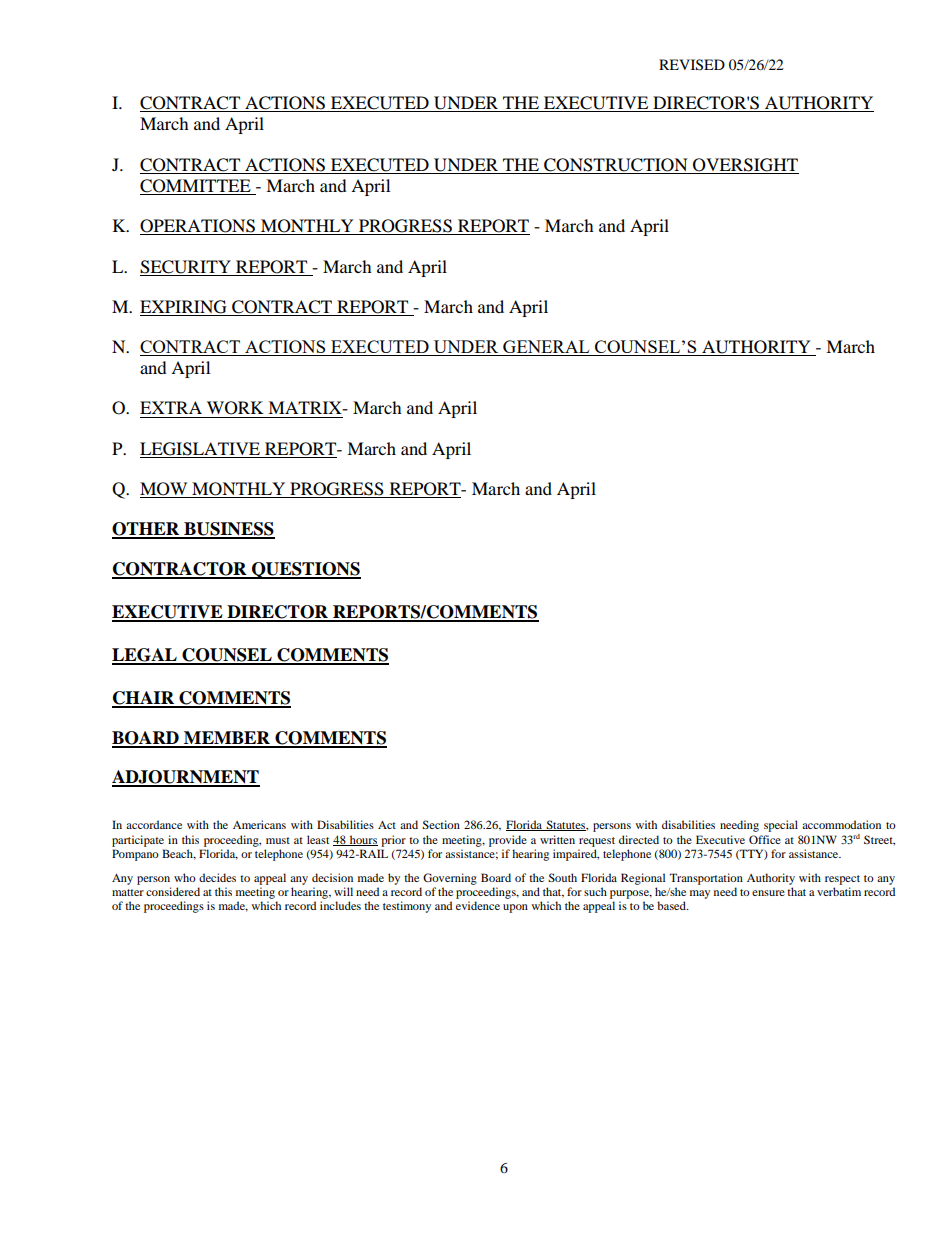 The height and width of the screenshot is (1233, 952). Describe the element at coordinates (217, 877) in the screenshot. I see `decides` at that location.
